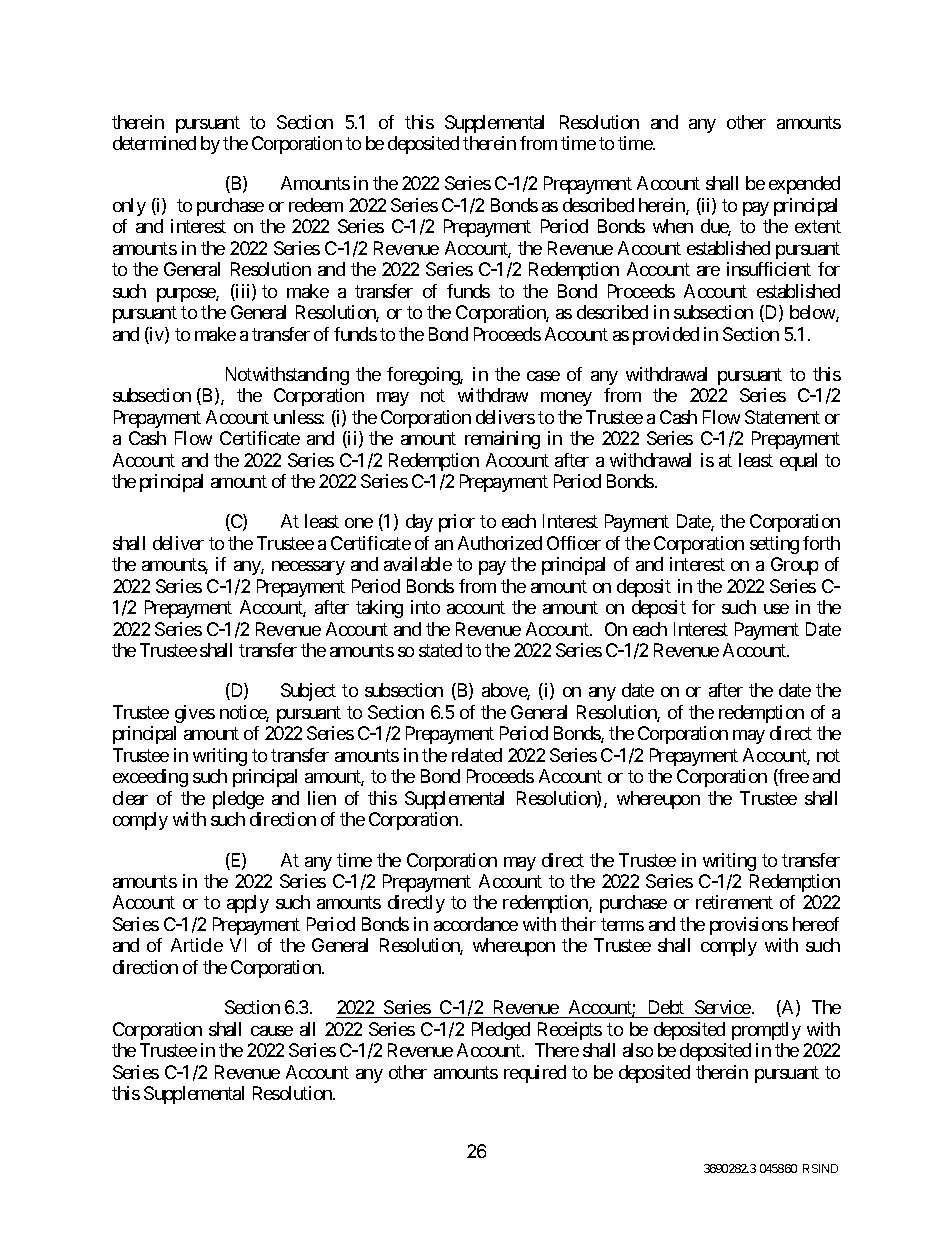  Describe the element at coordinates (782, 417) in the screenshot. I see `Statement` at that location.
